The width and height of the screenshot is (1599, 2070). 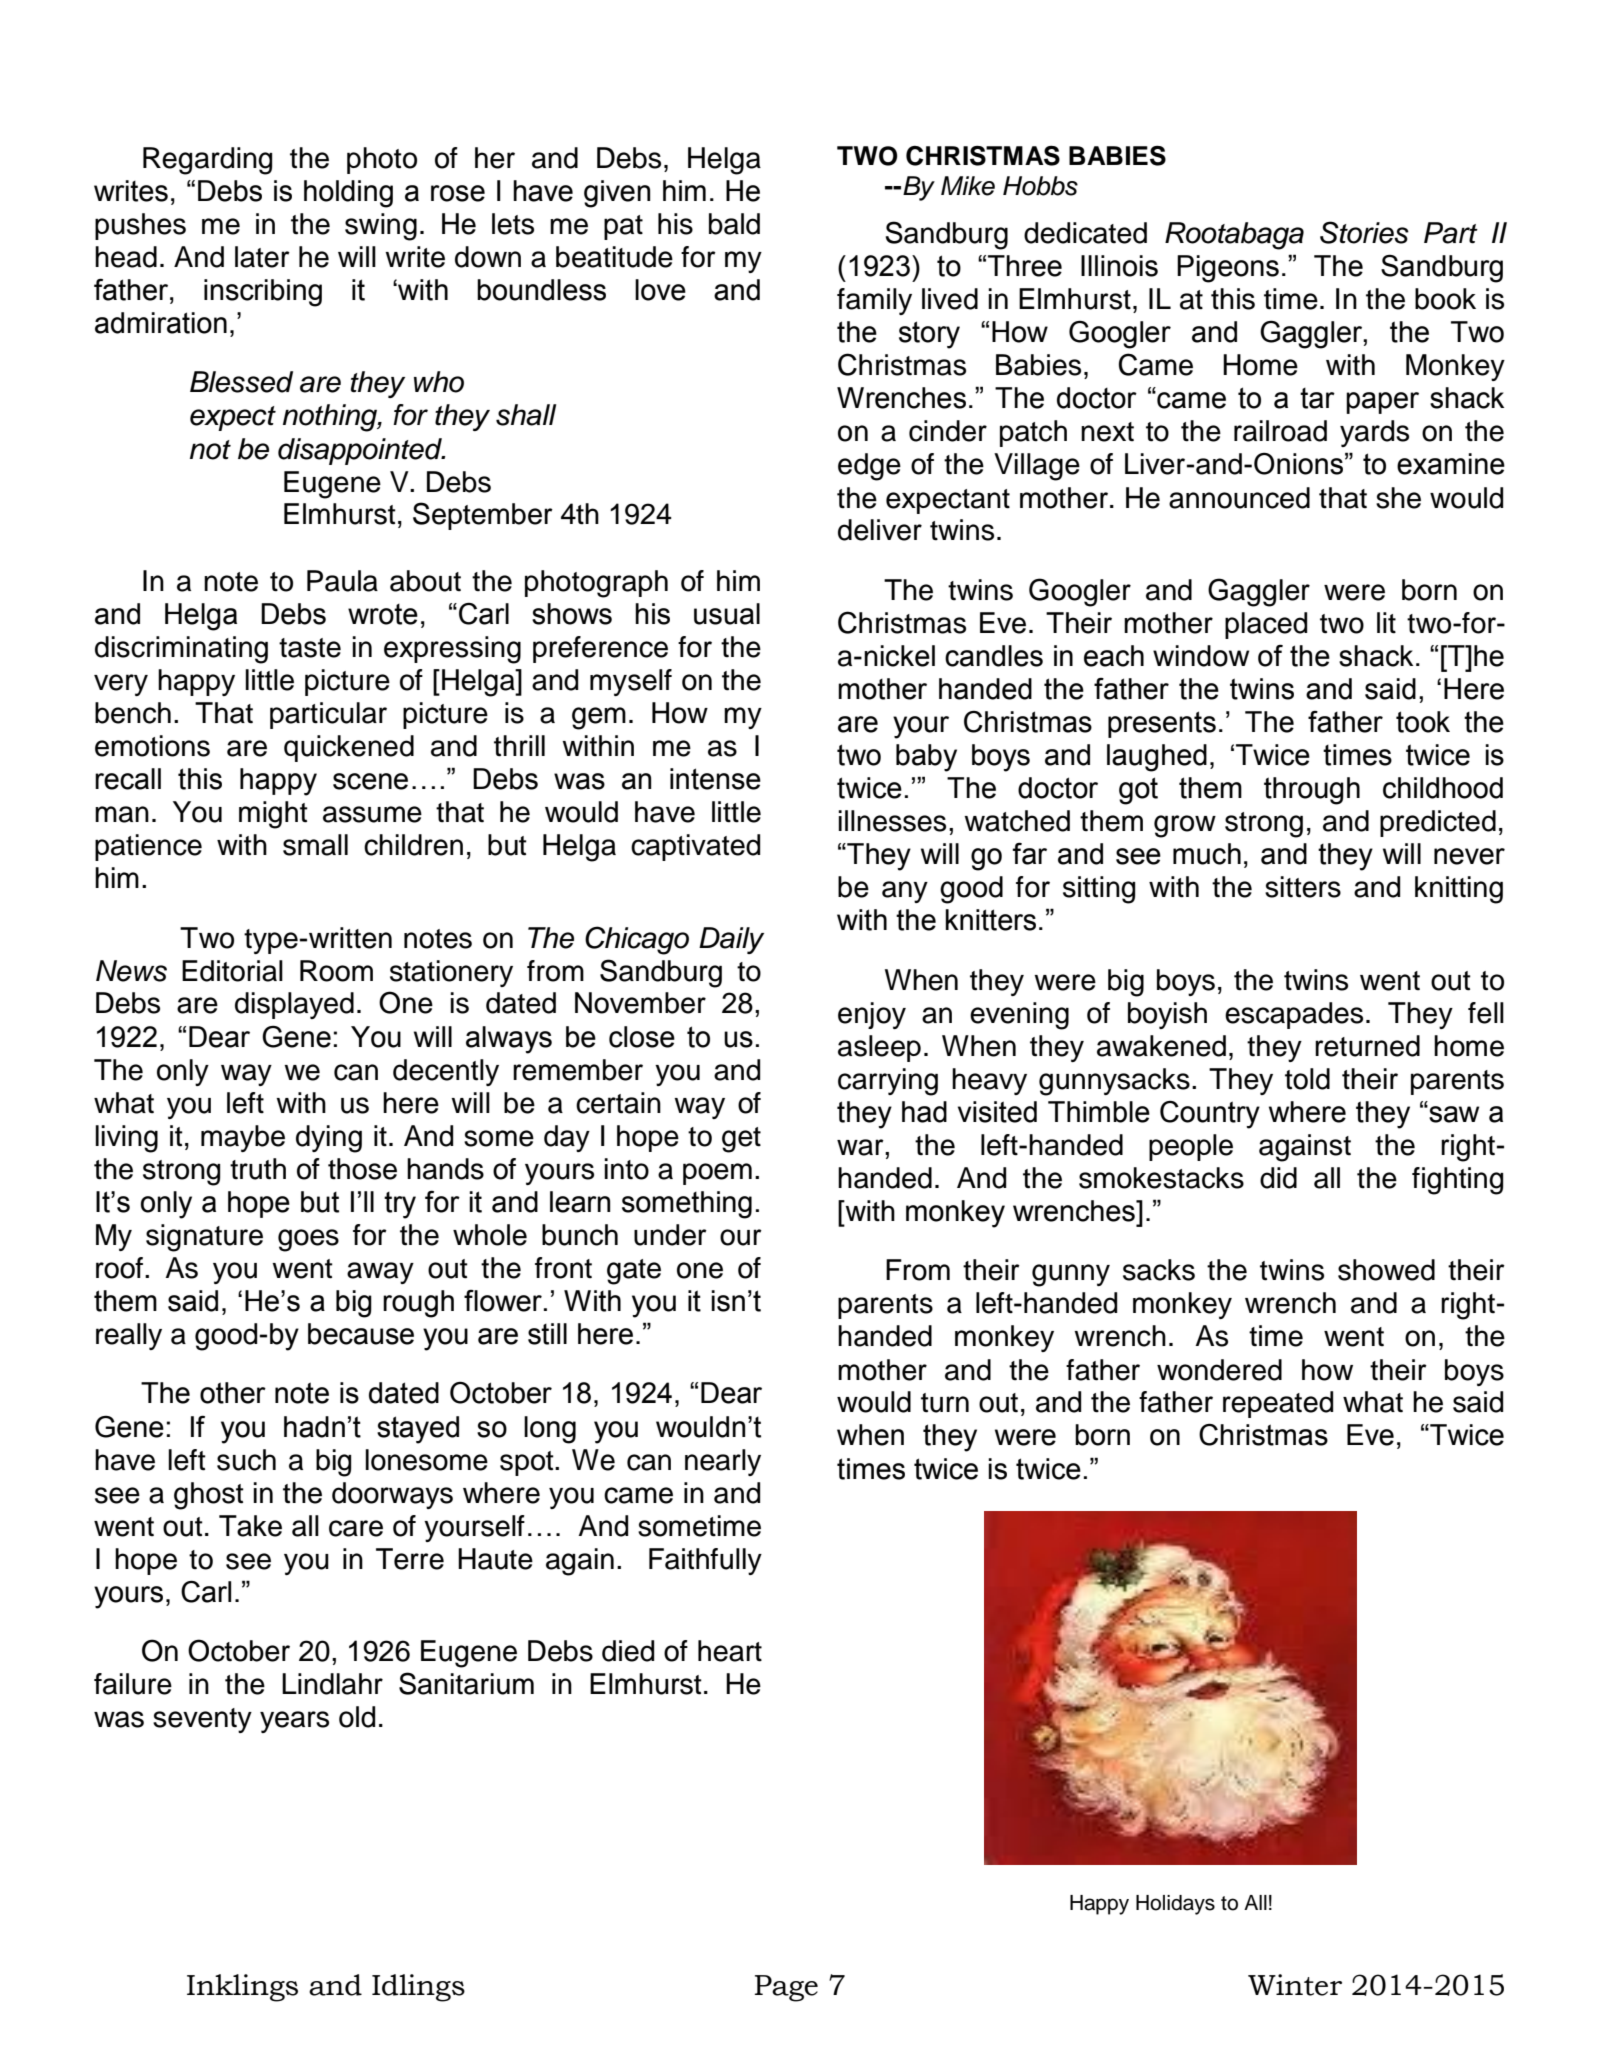 I want to click on usual, so click(x=727, y=614).
